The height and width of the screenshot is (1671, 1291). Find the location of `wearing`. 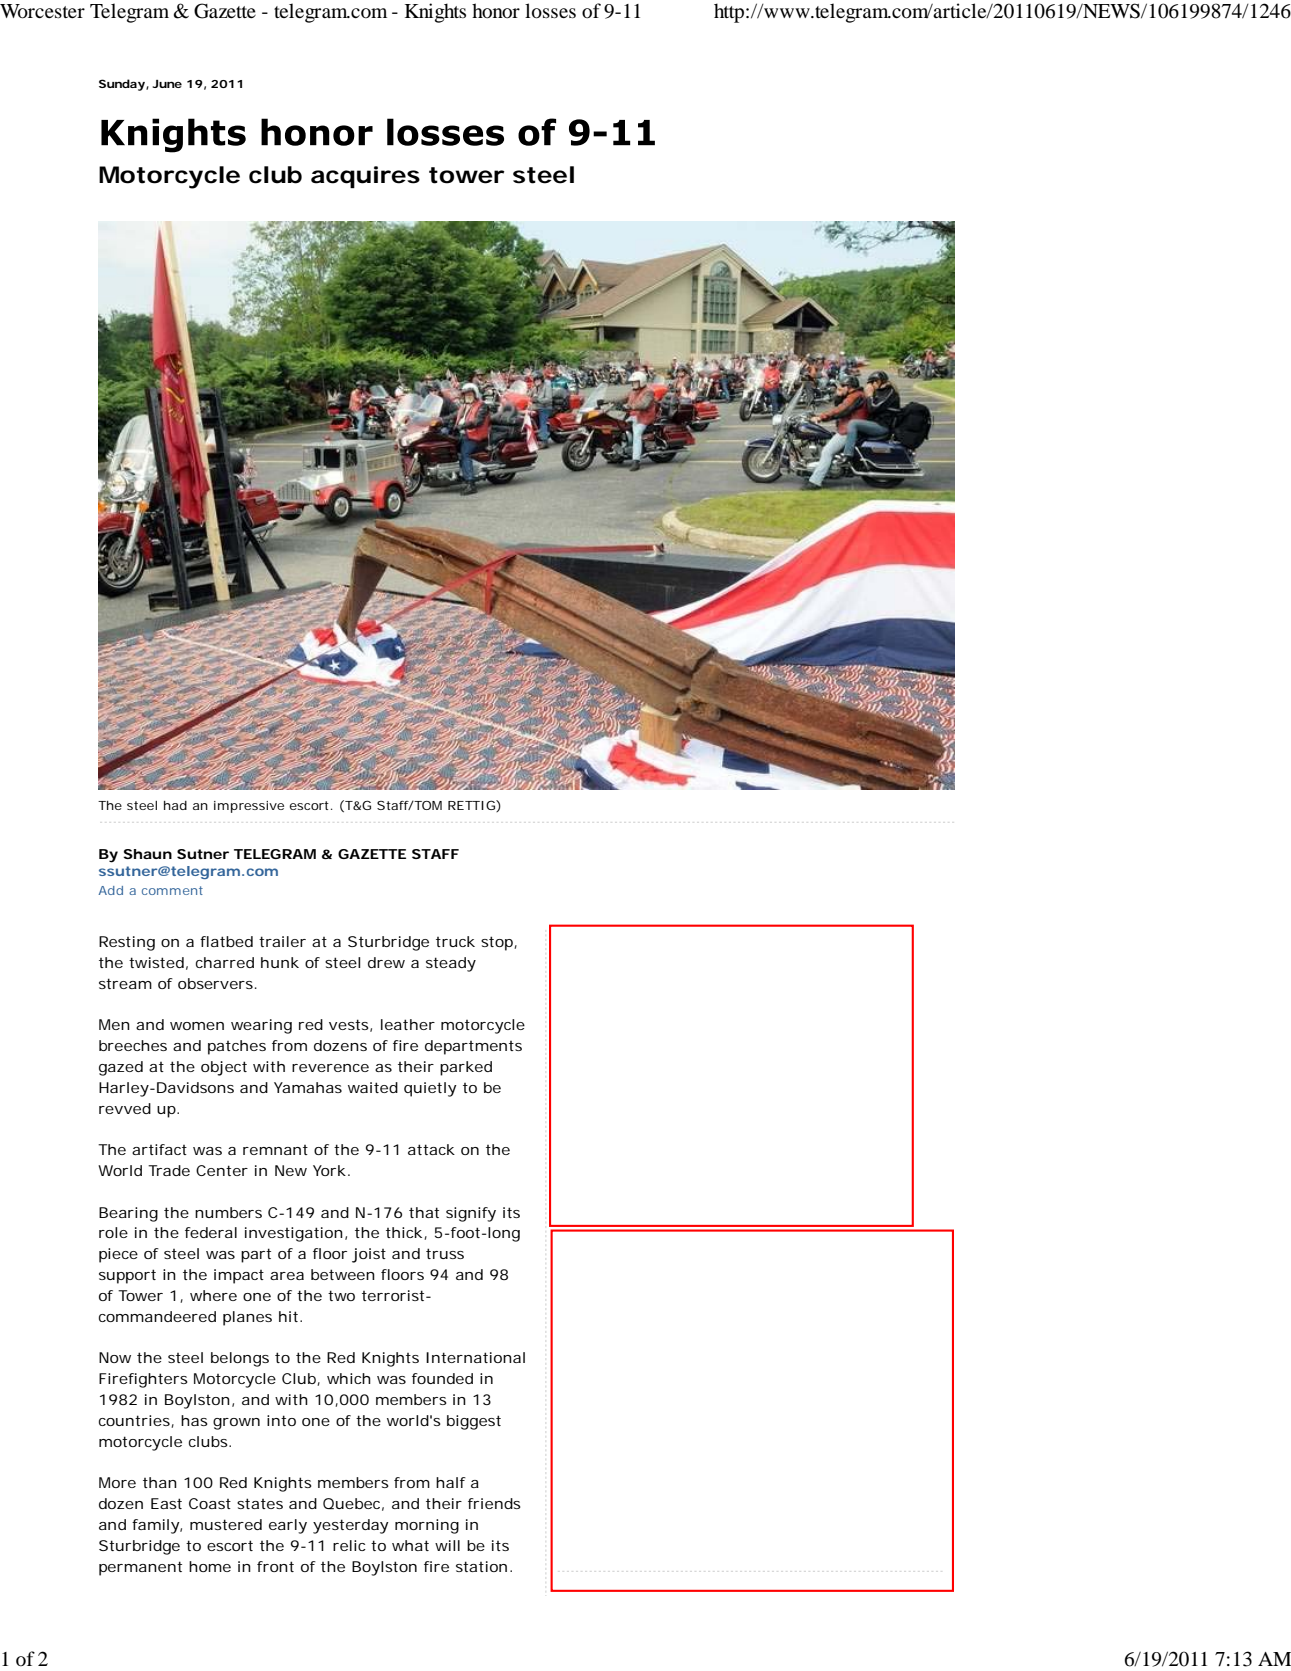

wearing is located at coordinates (261, 1026).
